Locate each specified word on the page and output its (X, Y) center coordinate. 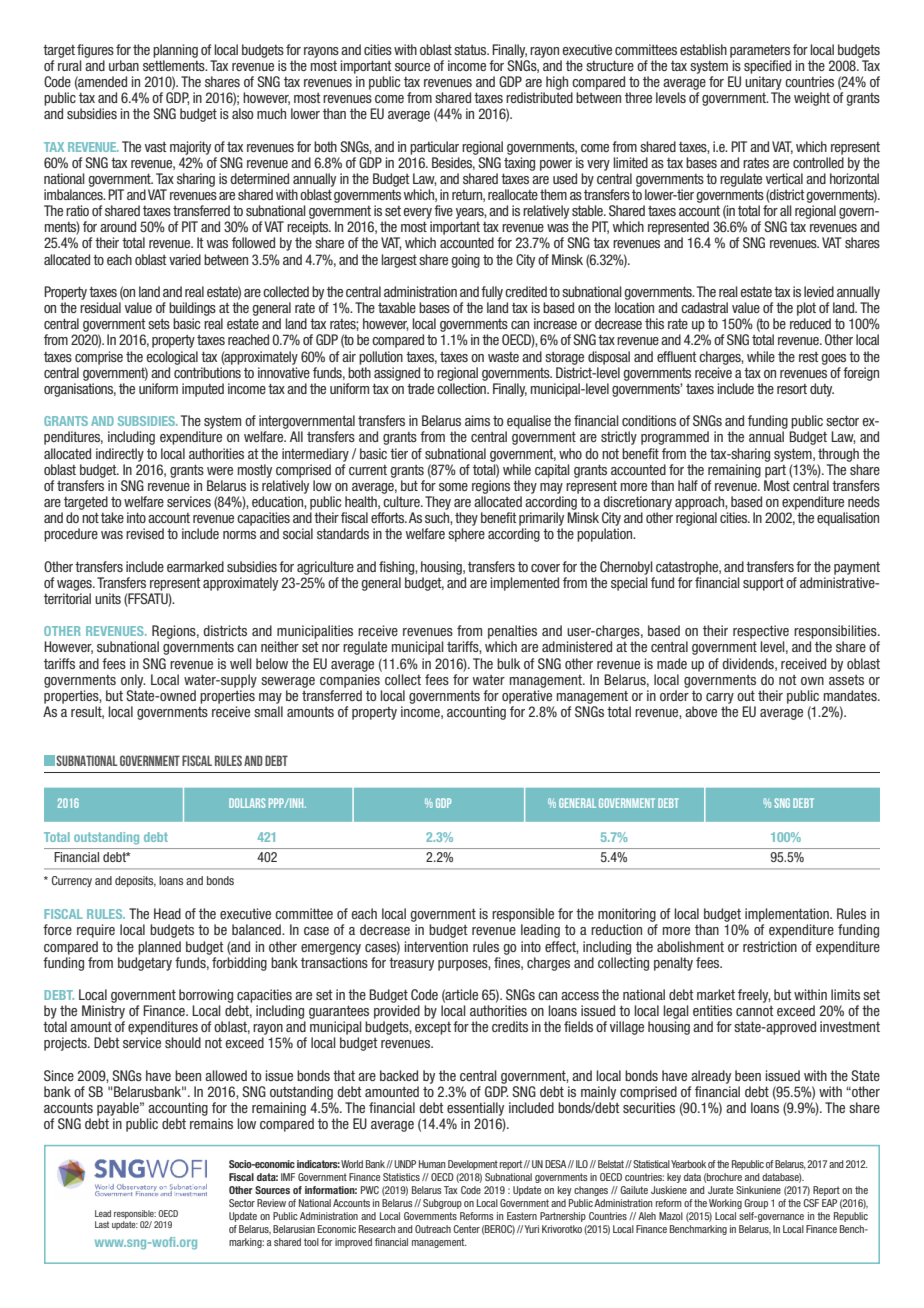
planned (159, 948)
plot (806, 309)
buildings (192, 309)
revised (145, 533)
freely (754, 996)
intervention (436, 946)
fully (492, 293)
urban (124, 65)
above (701, 711)
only (133, 681)
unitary (763, 83)
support (763, 584)
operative (527, 697)
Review (271, 1203)
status (471, 50)
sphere (466, 535)
